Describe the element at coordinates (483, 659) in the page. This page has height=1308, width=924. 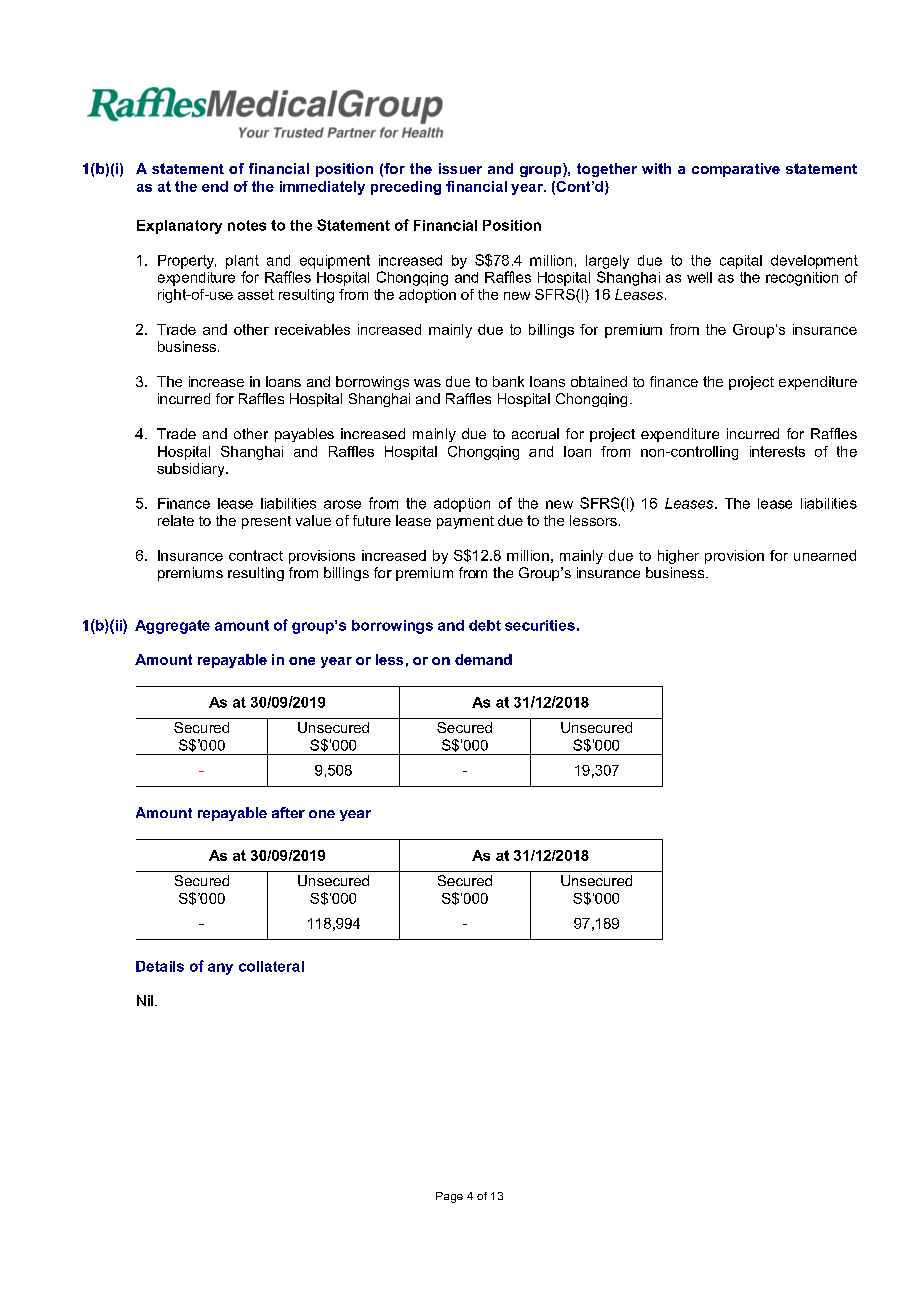
I see `demand` at that location.
